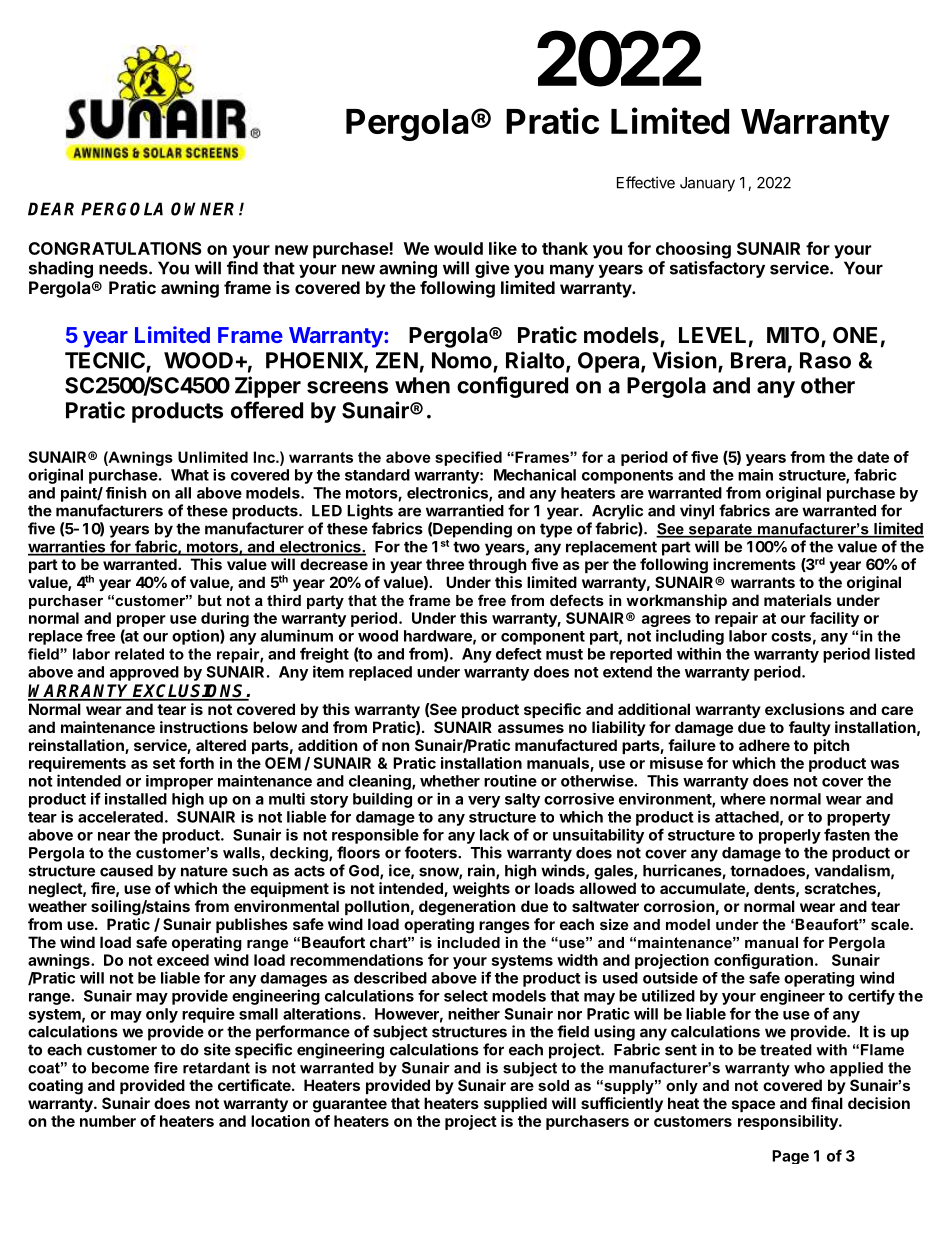 The height and width of the document is (1233, 952). I want to click on CONGRATULATIONS, so click(115, 248).
